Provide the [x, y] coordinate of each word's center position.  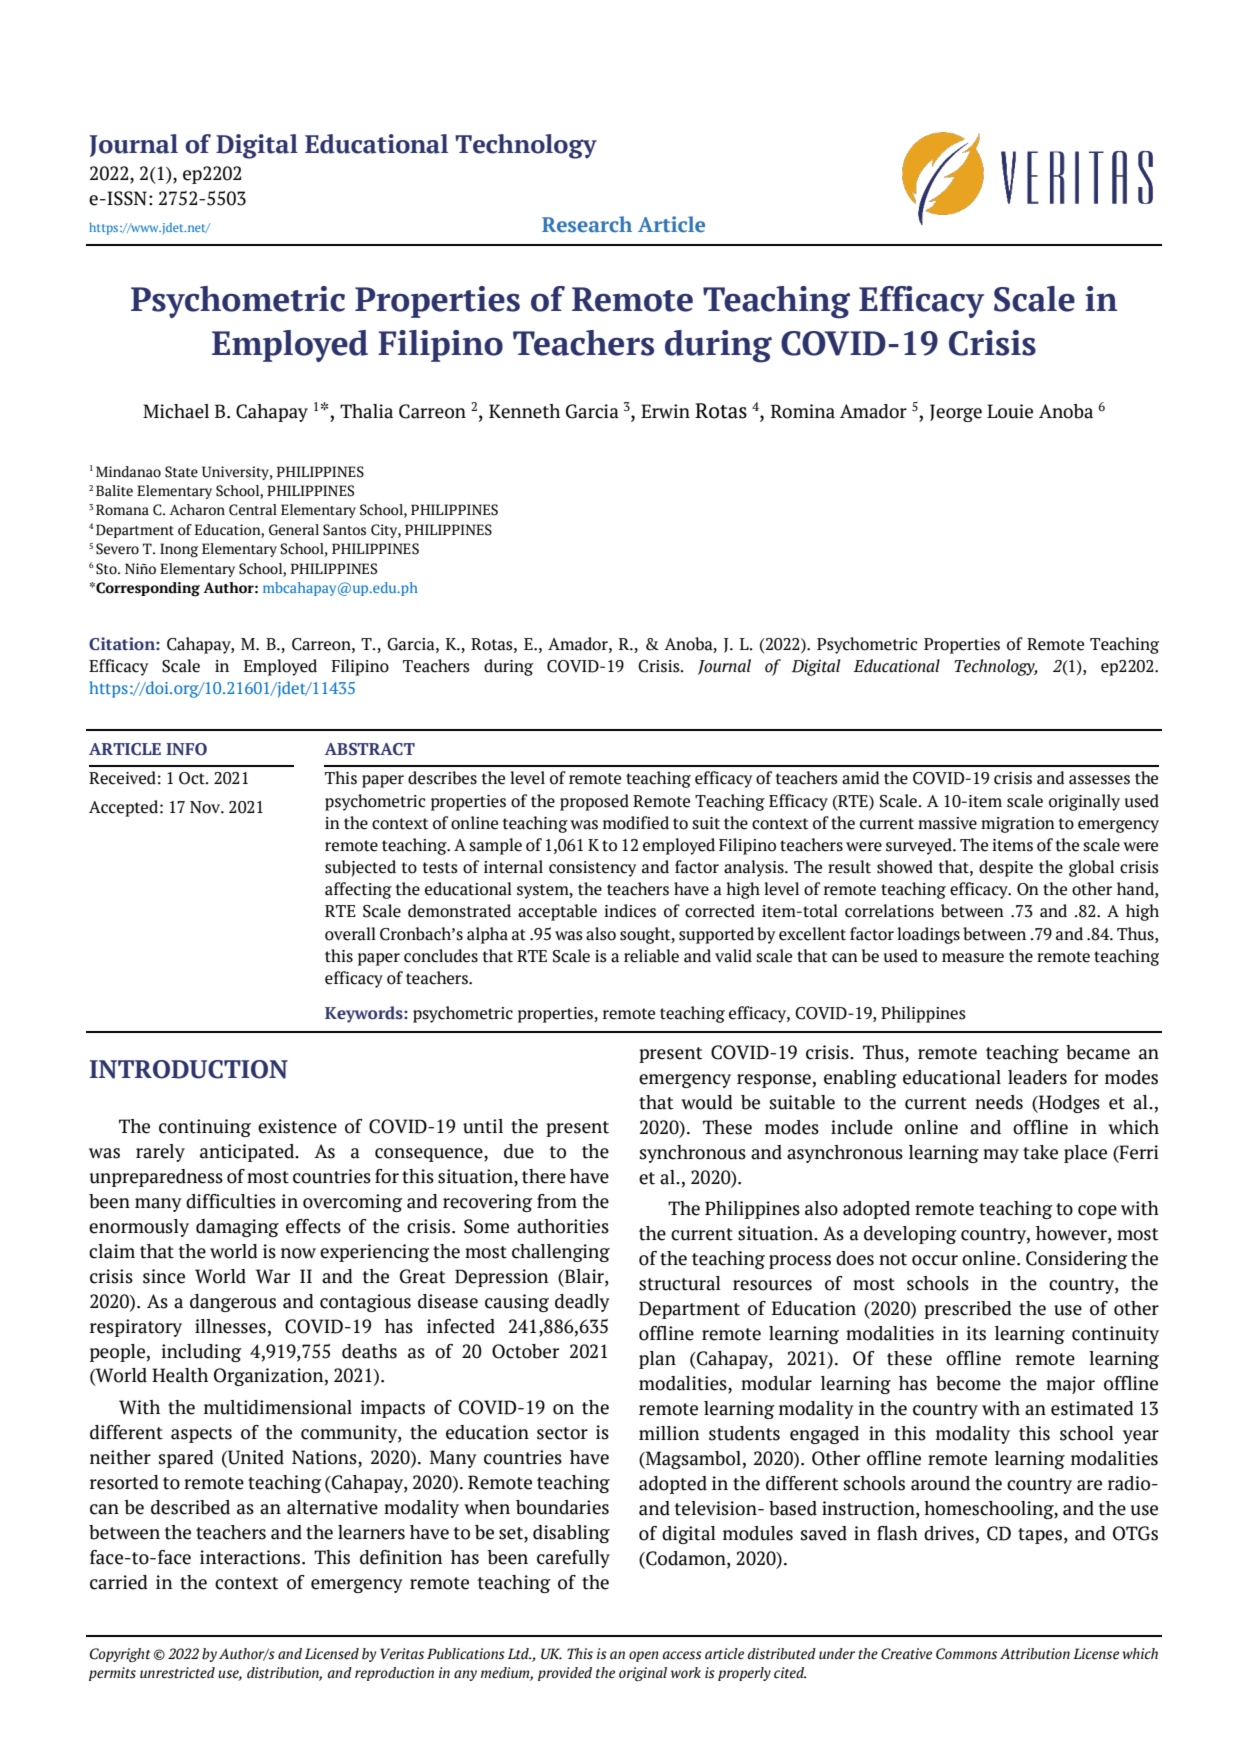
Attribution [1035, 1654]
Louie [1010, 411]
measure [973, 958]
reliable [651, 956]
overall [350, 934]
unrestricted [177, 1673]
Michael [176, 411]
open [644, 1656]
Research [587, 224]
